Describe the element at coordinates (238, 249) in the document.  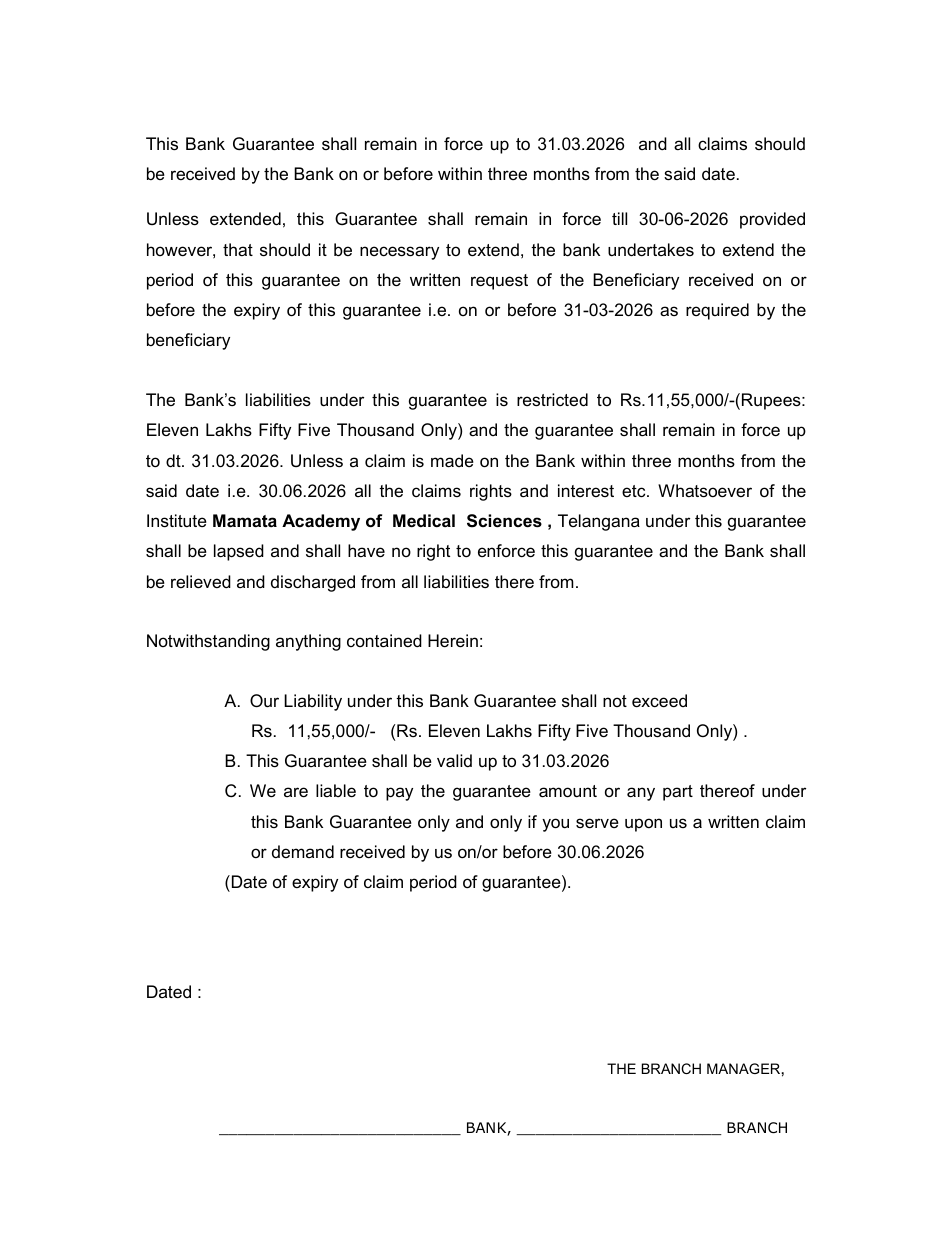
I see `that` at that location.
